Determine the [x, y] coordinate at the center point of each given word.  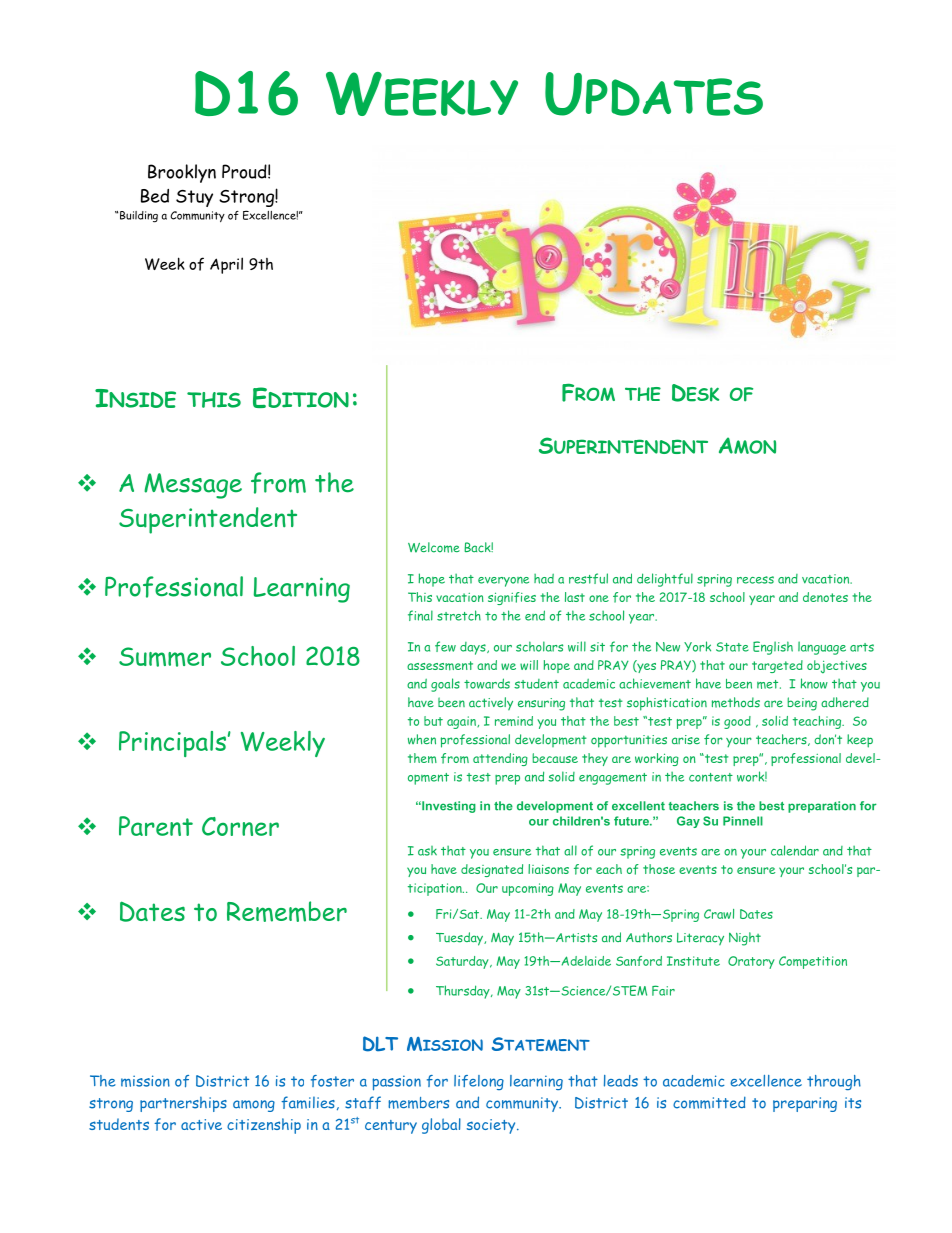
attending [500, 759]
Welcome [434, 547]
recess [755, 580]
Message [193, 486]
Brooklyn [182, 173]
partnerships [183, 1104]
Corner [240, 826]
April [226, 265]
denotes [825, 597]
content [711, 777]
